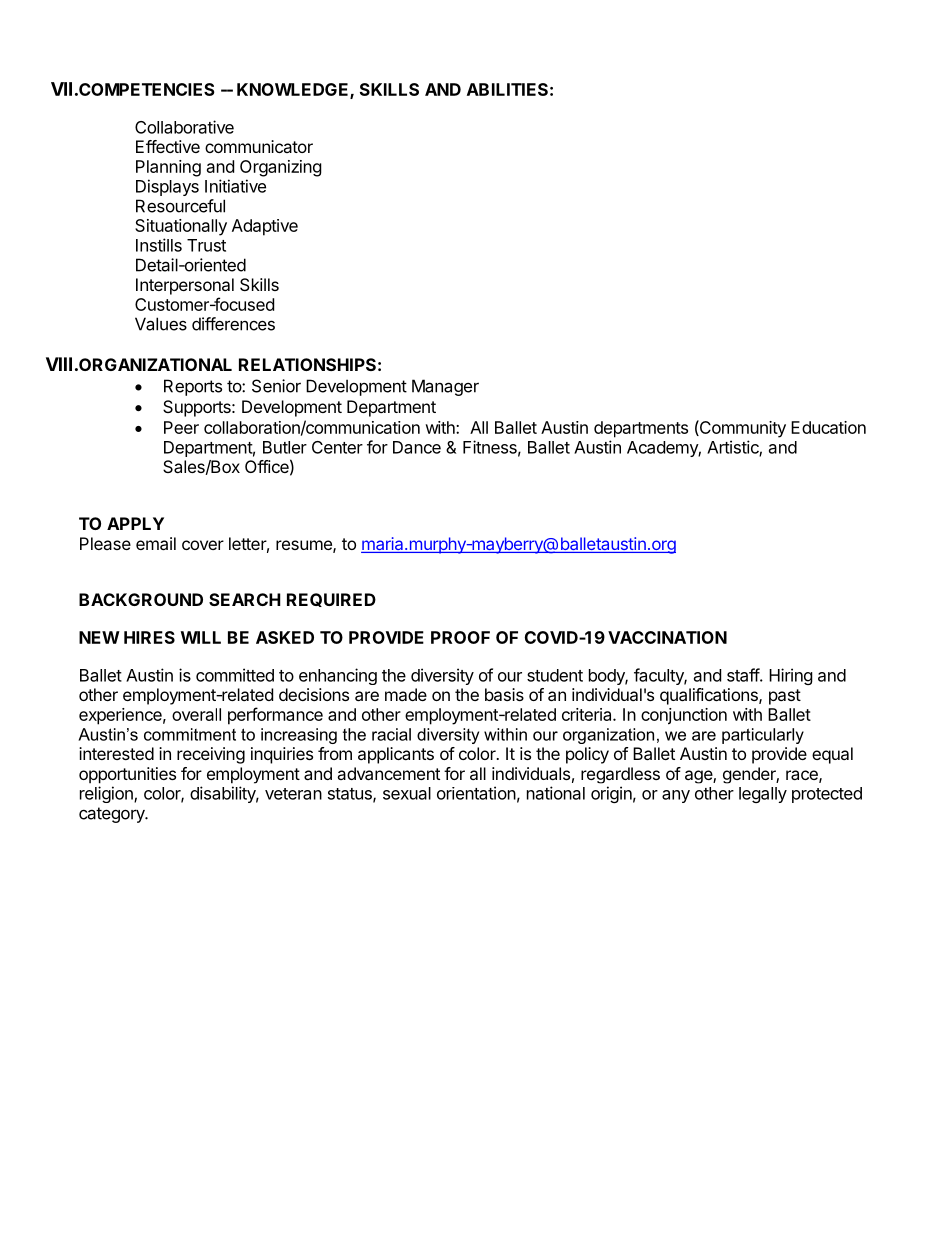 Image resolution: width=952 pixels, height=1233 pixels. I want to click on Dance, so click(417, 447).
